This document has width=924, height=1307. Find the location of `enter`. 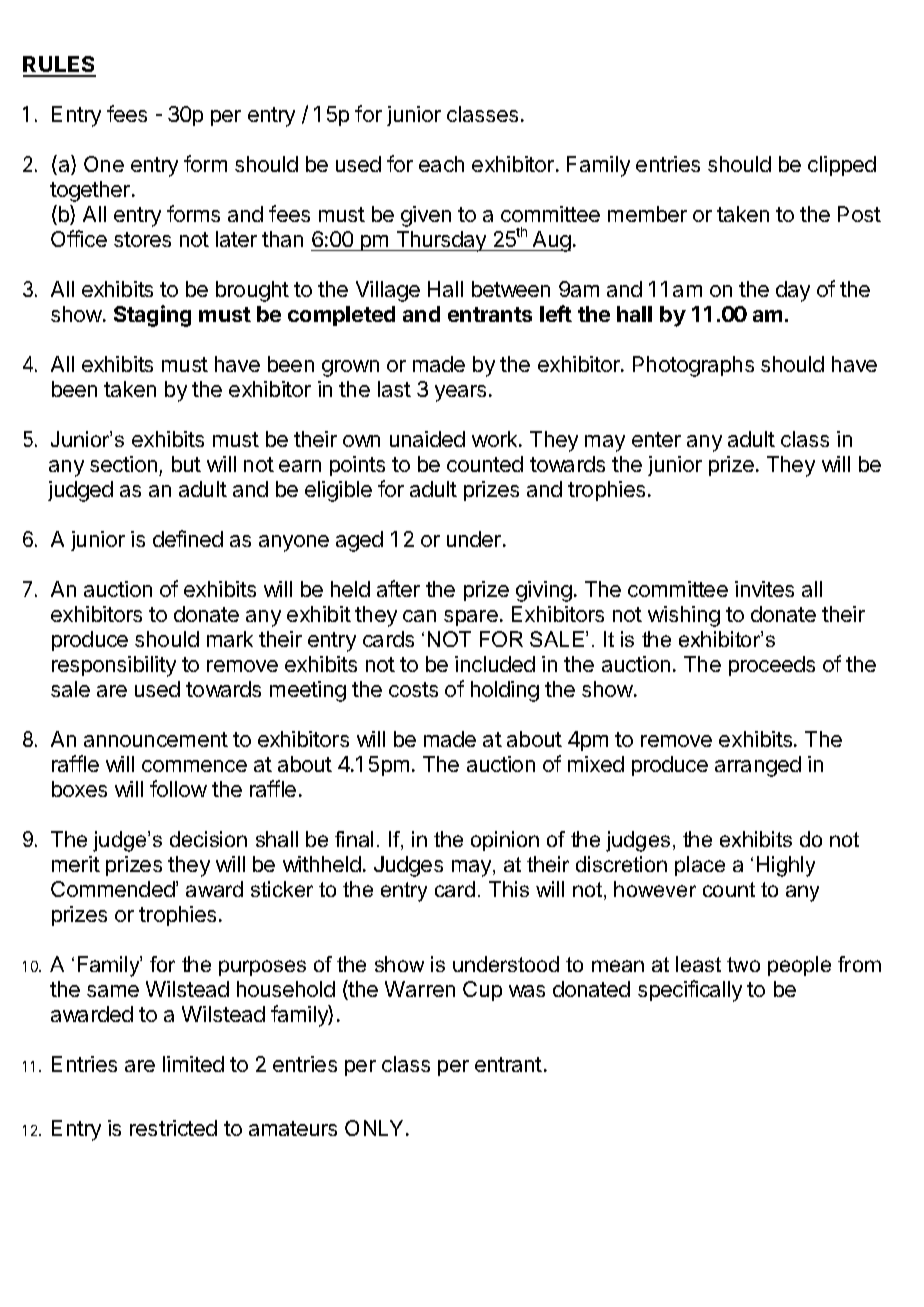

enter is located at coordinates (656, 439).
